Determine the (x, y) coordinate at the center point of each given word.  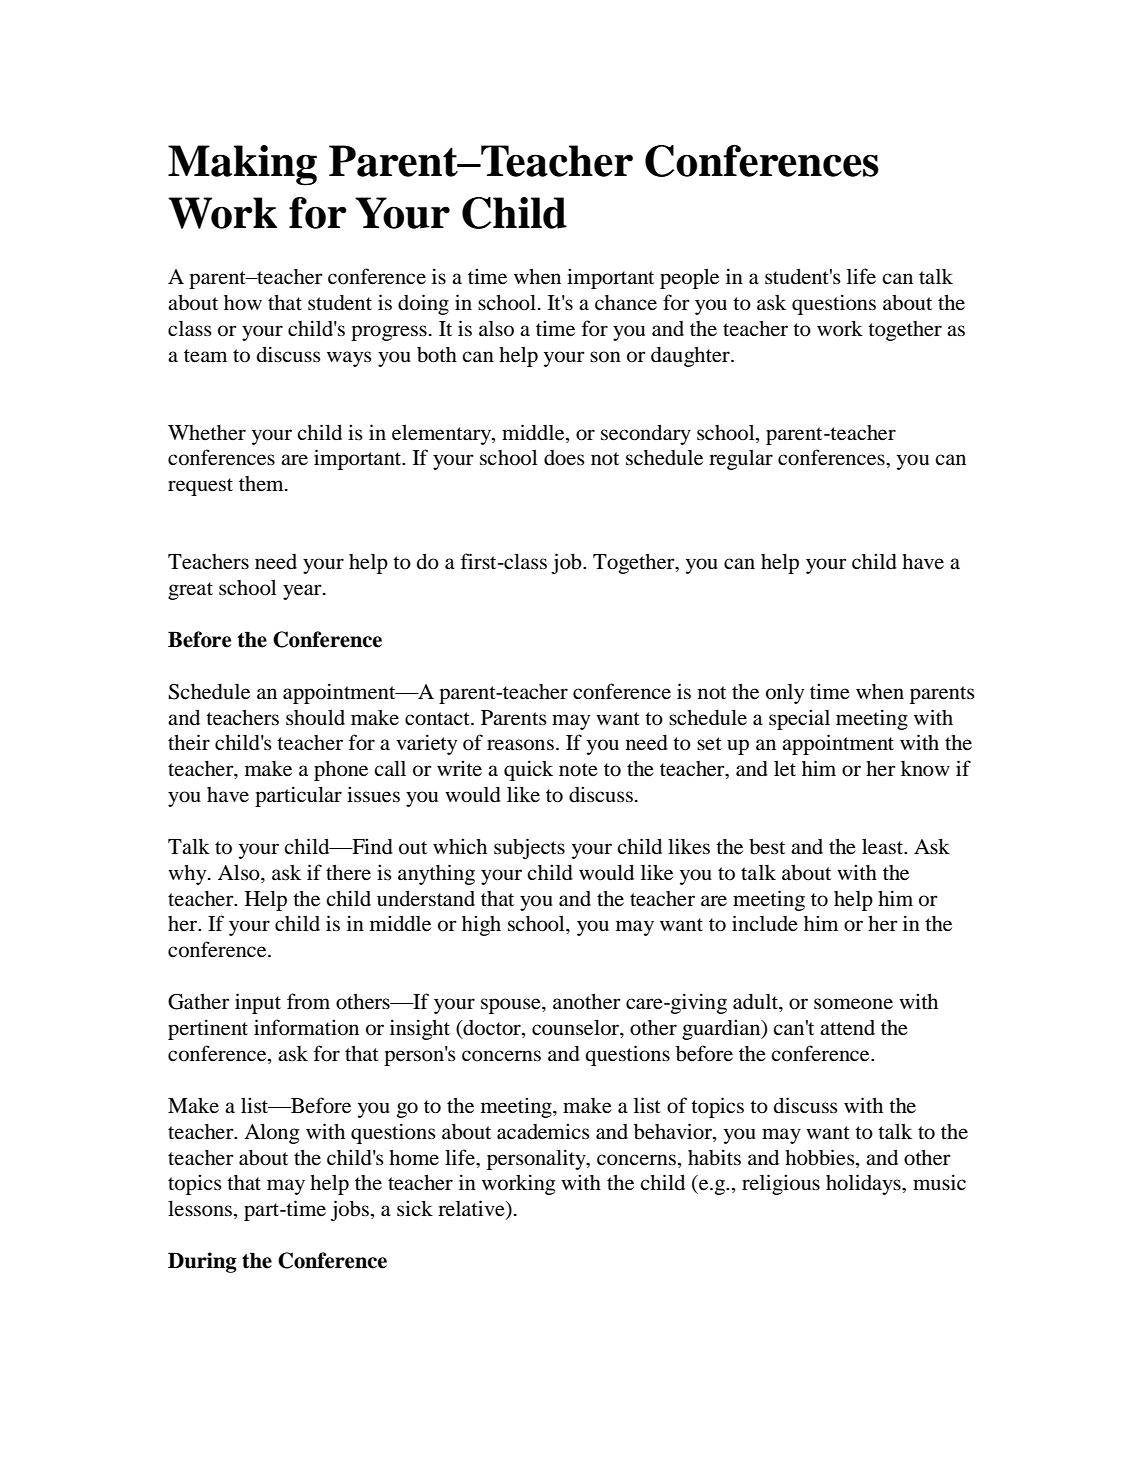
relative (472, 1209)
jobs (349, 1210)
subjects (529, 848)
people (689, 279)
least (883, 847)
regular (741, 460)
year (303, 592)
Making (242, 165)
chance (626, 302)
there (348, 873)
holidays (864, 1184)
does (564, 458)
